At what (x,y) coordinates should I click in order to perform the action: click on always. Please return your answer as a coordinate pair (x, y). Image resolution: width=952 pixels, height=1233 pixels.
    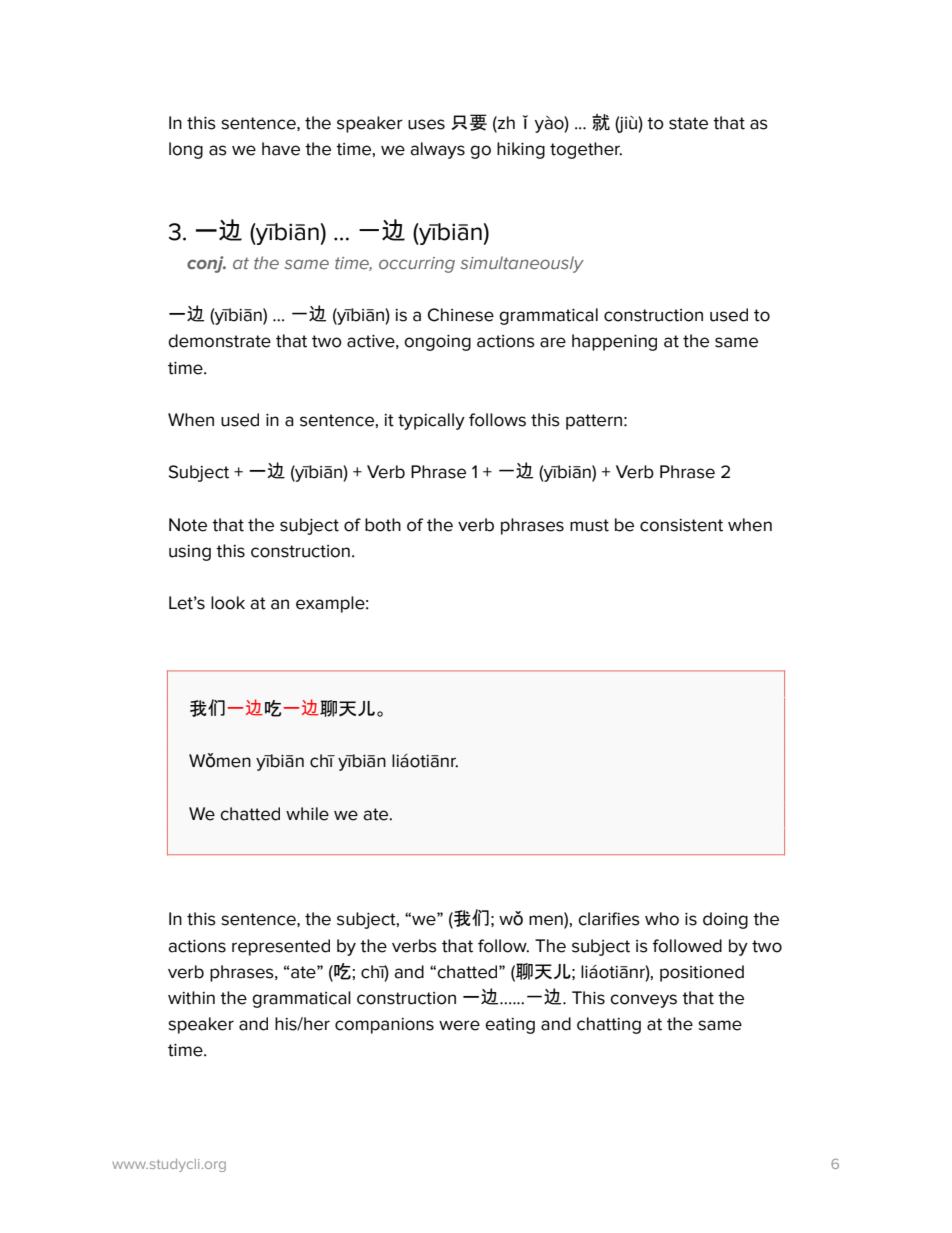
    Looking at the image, I should click on (437, 150).
